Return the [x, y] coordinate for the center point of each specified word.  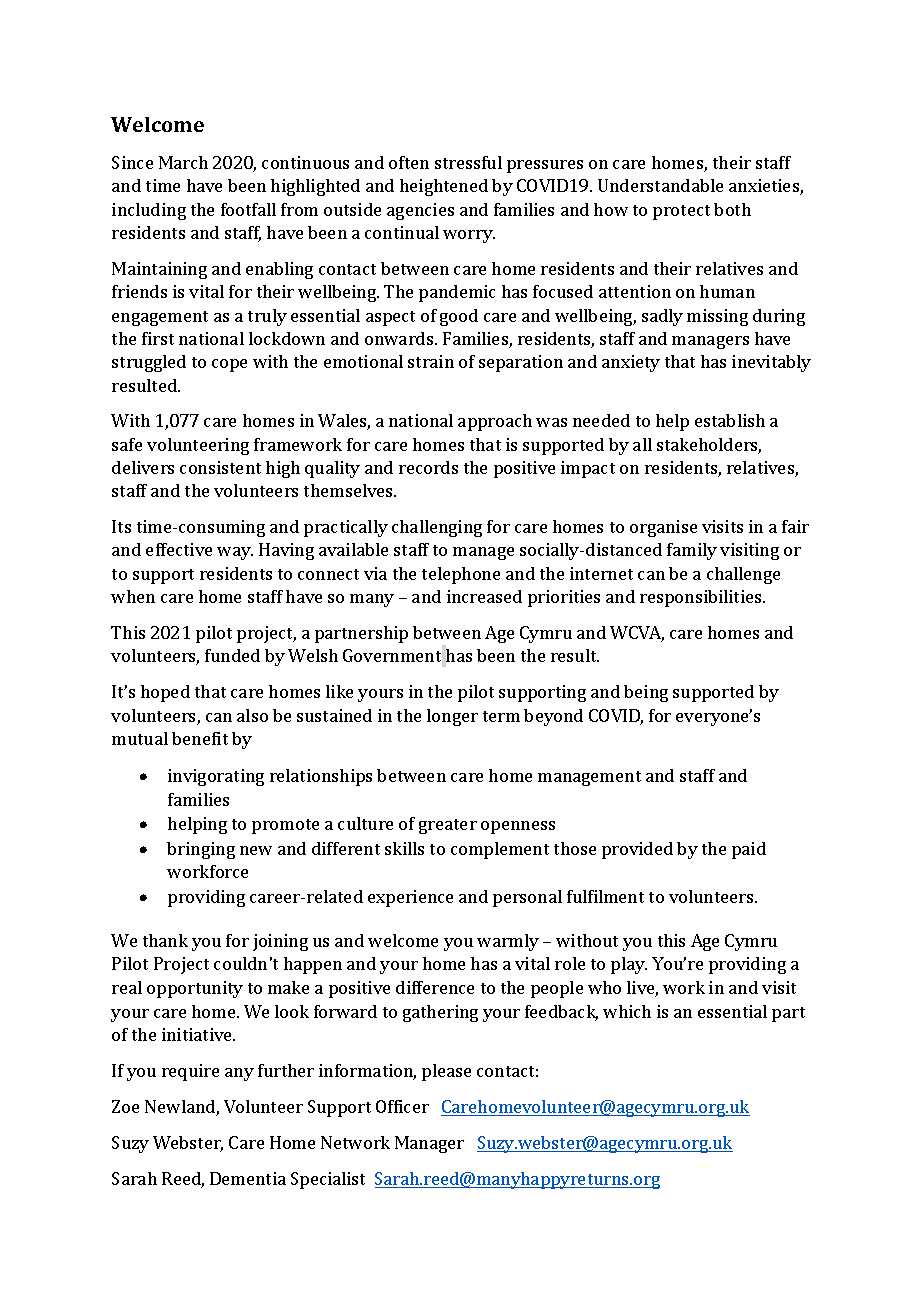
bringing [201, 850]
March [183, 162]
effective [179, 549]
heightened [444, 187]
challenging [437, 528]
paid [749, 850]
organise [663, 528]
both [732, 209]
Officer [402, 1106]
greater [448, 826]
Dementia [248, 1178]
